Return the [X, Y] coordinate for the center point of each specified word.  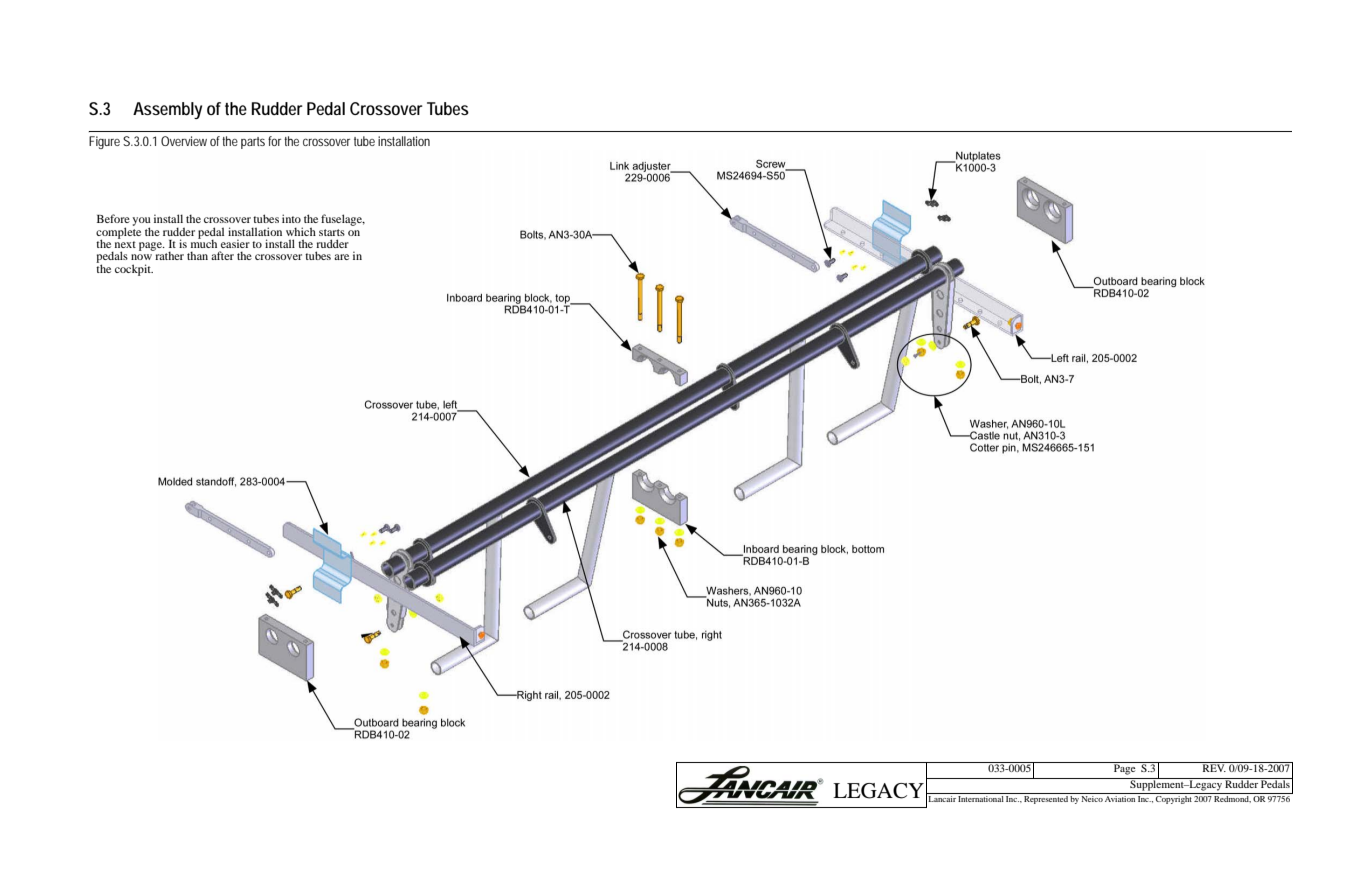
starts [332, 232]
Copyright [1174, 798]
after [222, 255]
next [125, 244]
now [141, 257]
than [197, 255]
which [301, 231]
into [291, 218]
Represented [1046, 798]
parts [253, 143]
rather [168, 255]
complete [118, 233]
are [341, 257]
